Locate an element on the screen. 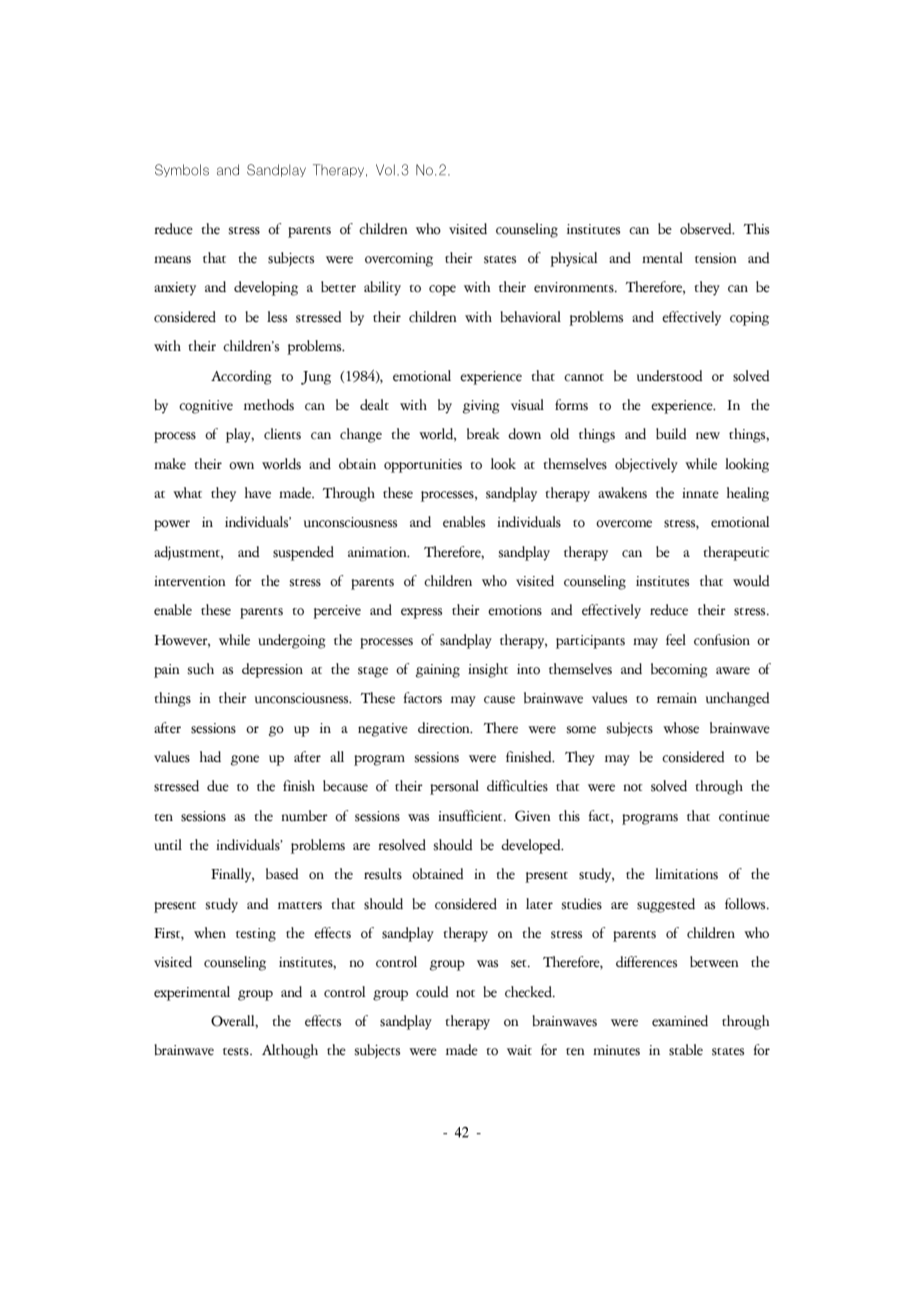 The image size is (924, 1307). overcoming is located at coordinates (399, 260).
